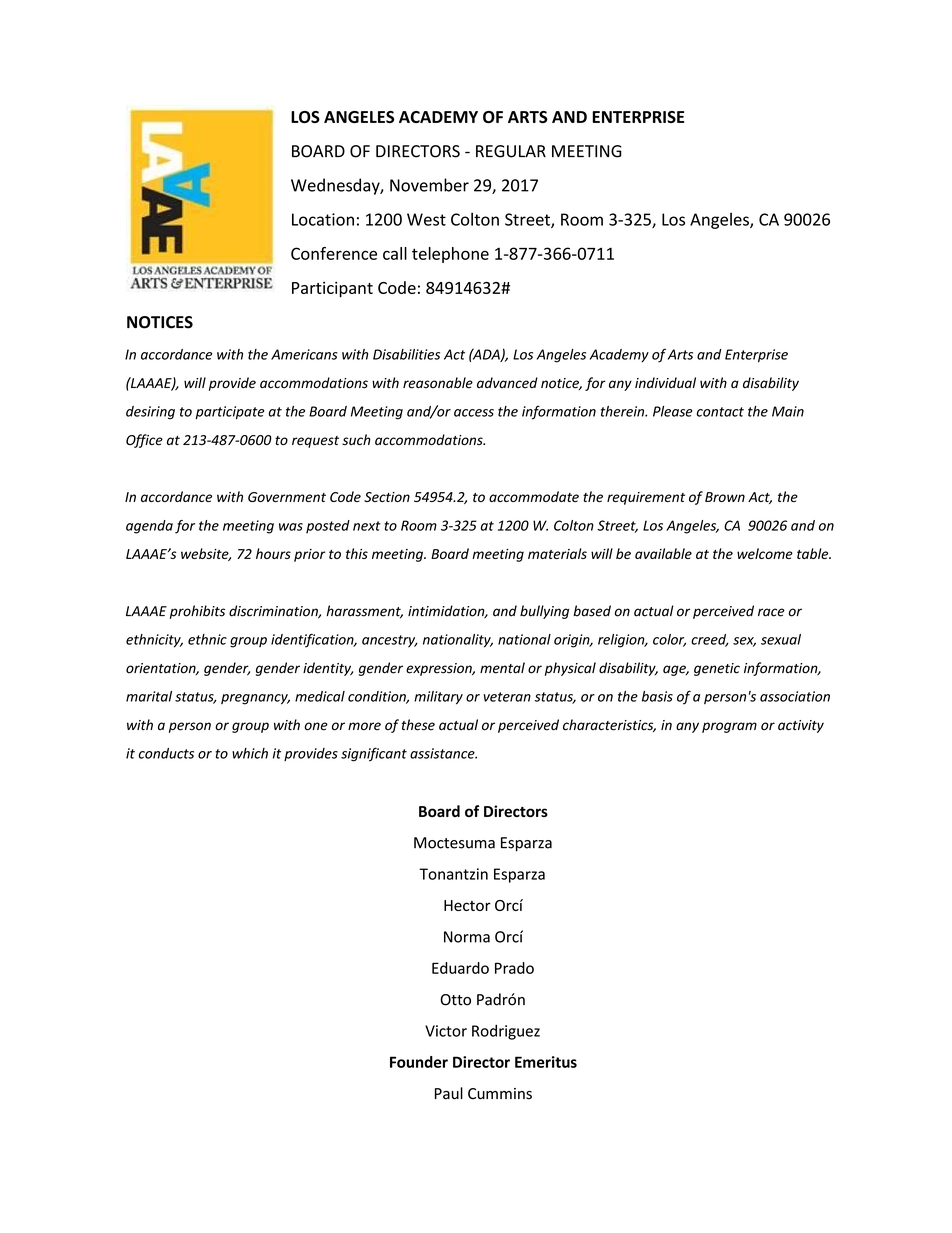  What do you see at coordinates (511, 151) in the screenshot?
I see `REGULAR` at bounding box center [511, 151].
